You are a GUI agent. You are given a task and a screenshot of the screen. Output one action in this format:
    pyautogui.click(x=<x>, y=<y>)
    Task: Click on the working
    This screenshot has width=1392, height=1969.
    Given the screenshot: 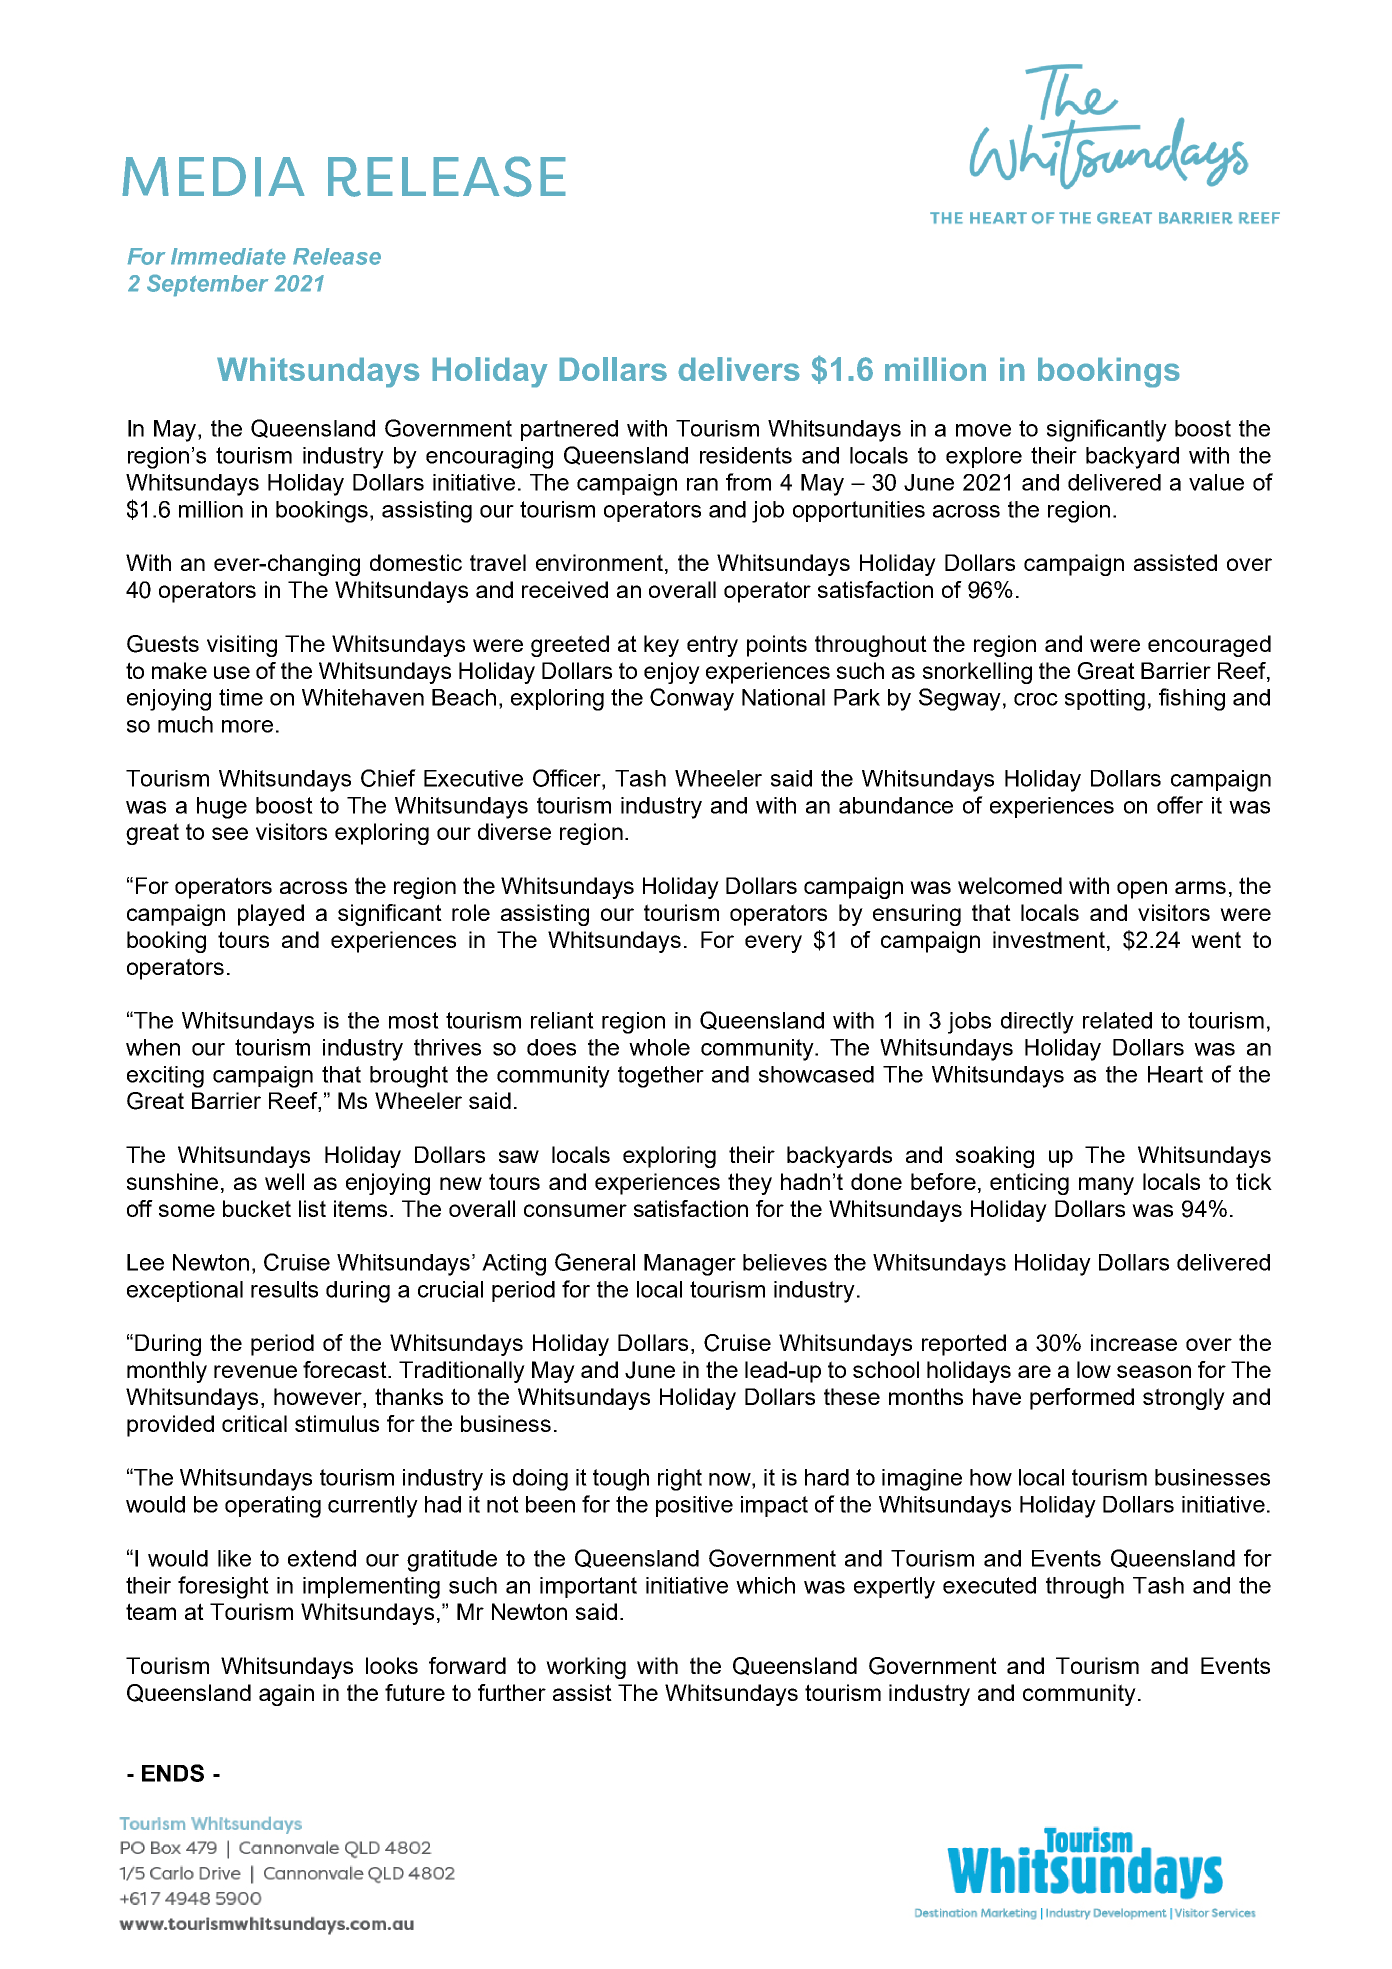 What is the action you would take?
    pyautogui.click(x=586, y=1668)
